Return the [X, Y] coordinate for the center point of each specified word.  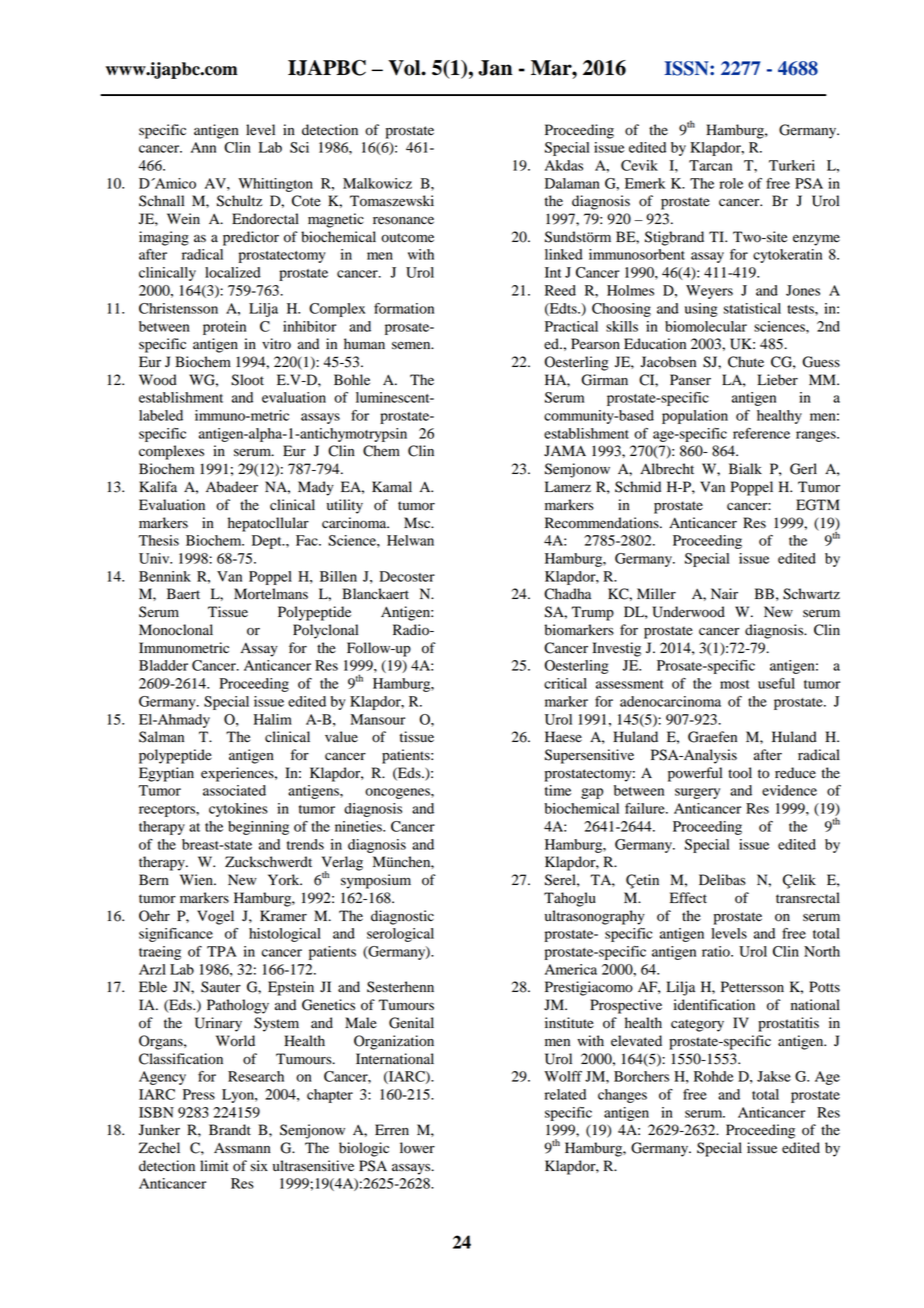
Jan [495, 68]
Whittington [275, 185]
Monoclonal [176, 630]
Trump [593, 613]
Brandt [230, 1129]
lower [417, 1148]
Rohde [714, 1076]
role [731, 183]
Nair [724, 593]
